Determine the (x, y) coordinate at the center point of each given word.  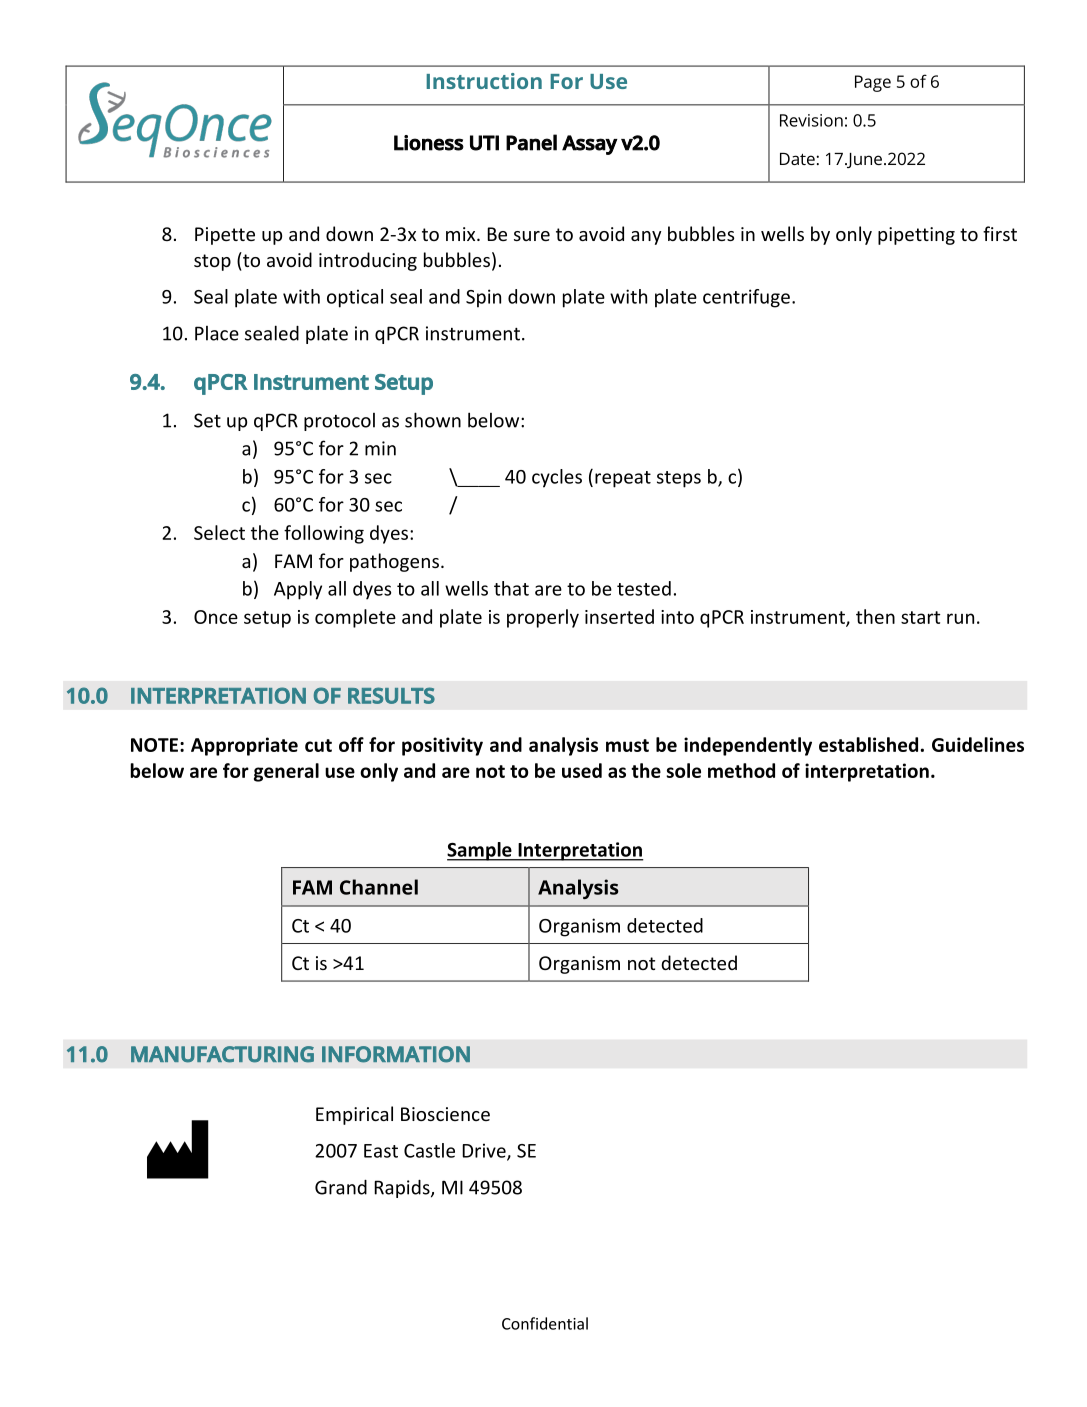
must (627, 745)
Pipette (225, 236)
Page (873, 83)
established (868, 744)
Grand (341, 1187)
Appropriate (244, 746)
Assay (590, 145)
